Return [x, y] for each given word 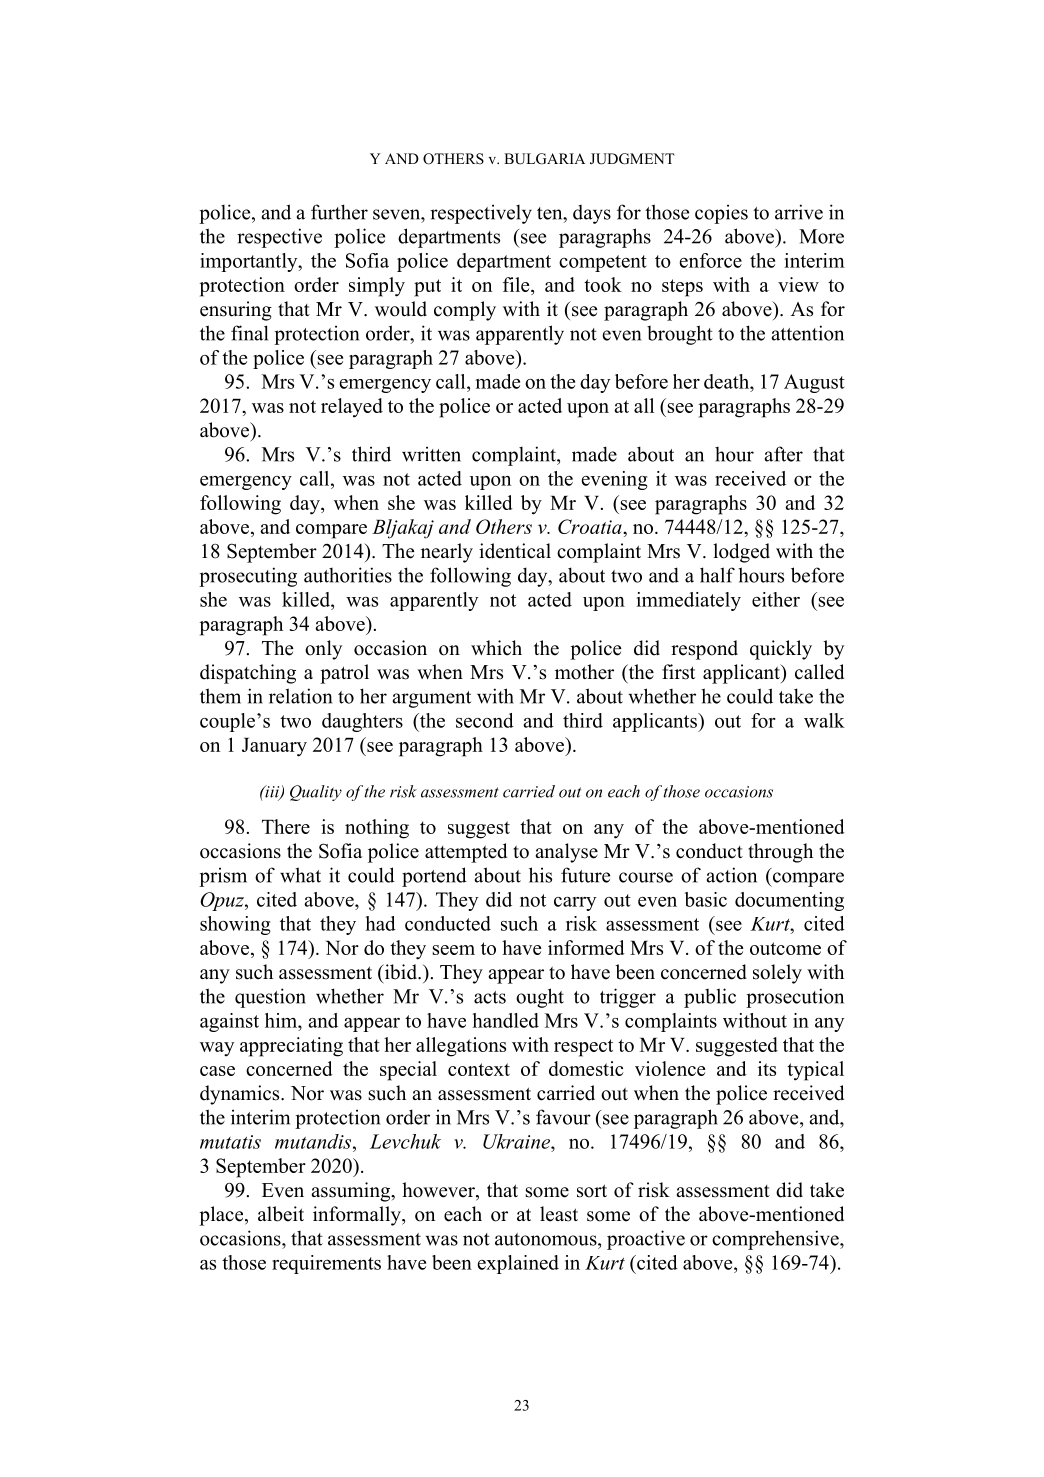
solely [777, 974]
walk [824, 720]
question [270, 998]
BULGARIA [544, 159]
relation [300, 696]
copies [721, 214]
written [431, 454]
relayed [352, 408]
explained [518, 1264]
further [339, 212]
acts [490, 997]
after [784, 454]
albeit [281, 1214]
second [485, 720]
